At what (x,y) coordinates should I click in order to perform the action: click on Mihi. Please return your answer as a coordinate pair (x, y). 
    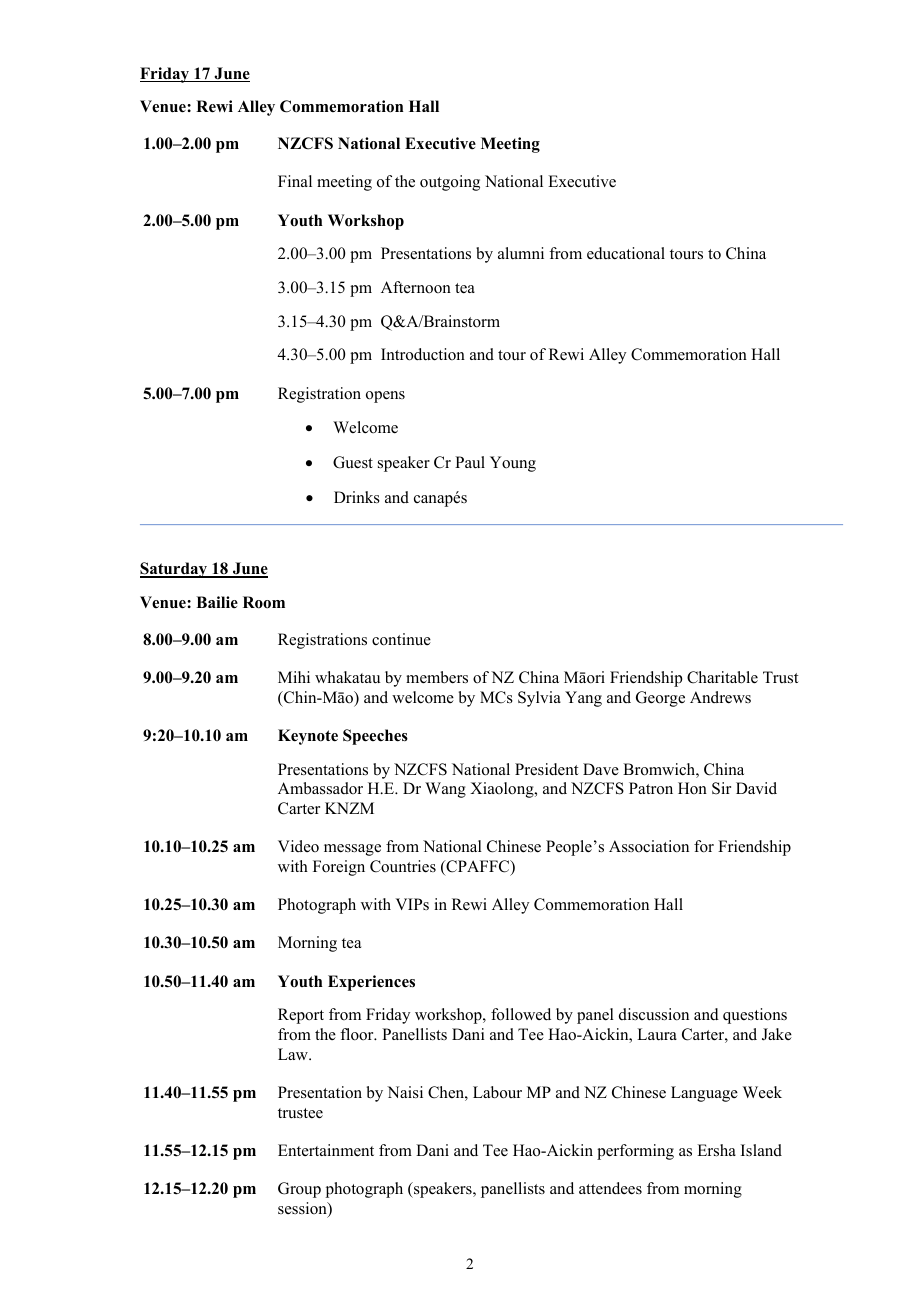
    Looking at the image, I should click on (294, 677).
